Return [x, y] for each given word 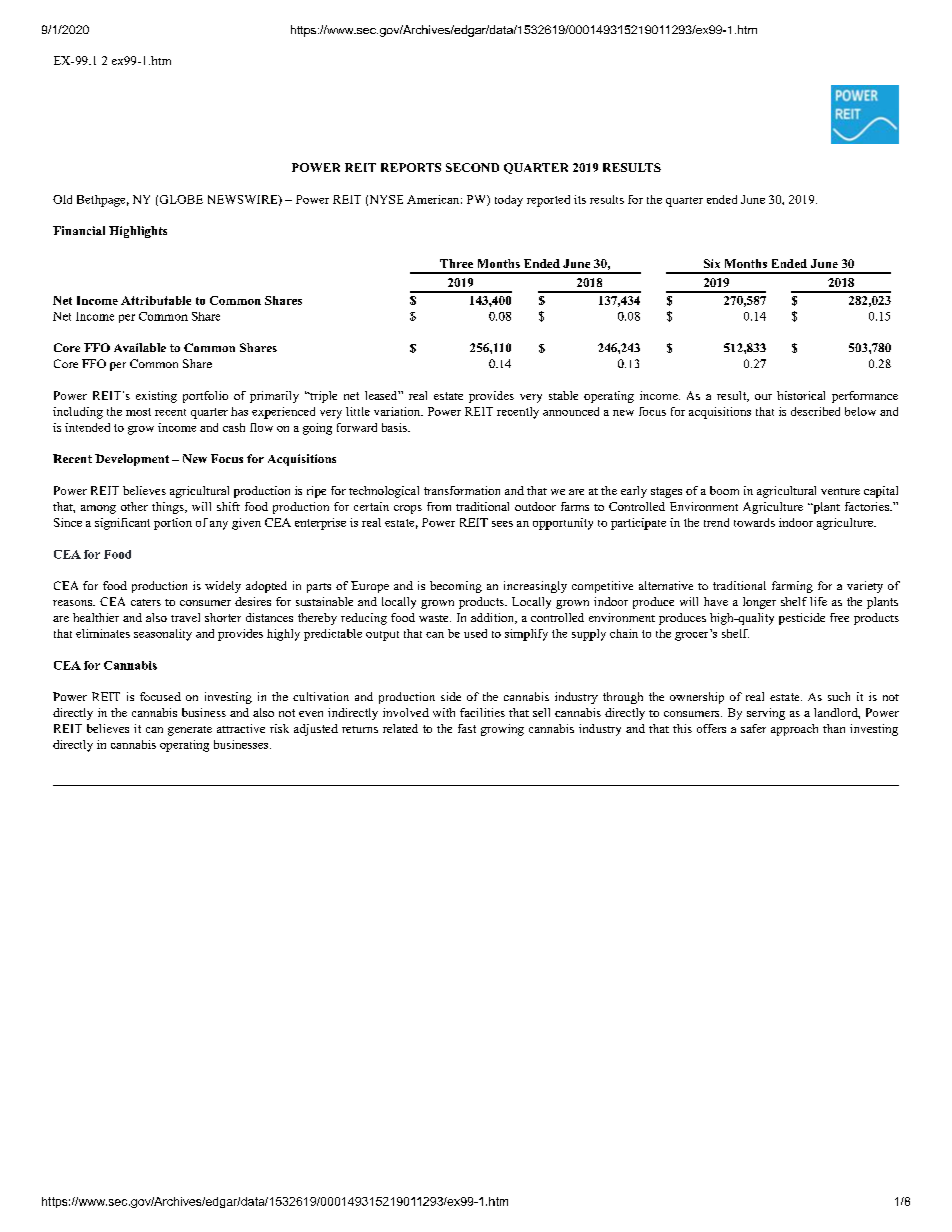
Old [62, 199]
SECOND [472, 167]
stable [563, 395]
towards [754, 522]
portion [173, 524]
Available [140, 347]
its [580, 199]
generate [190, 731]
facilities [482, 712]
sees [502, 524]
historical [801, 395]
